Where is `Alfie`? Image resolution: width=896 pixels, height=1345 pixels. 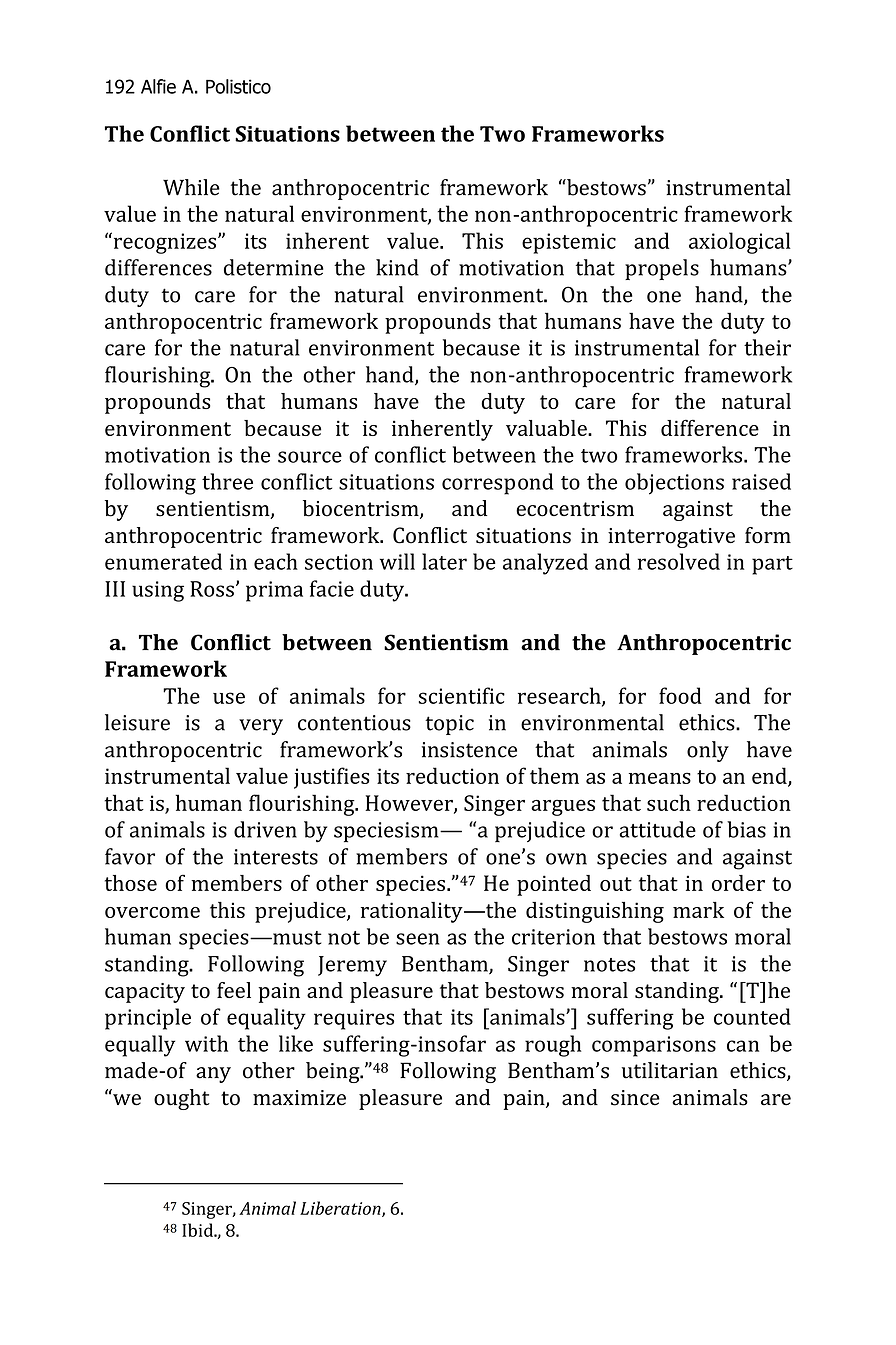 Alfie is located at coordinates (158, 86).
